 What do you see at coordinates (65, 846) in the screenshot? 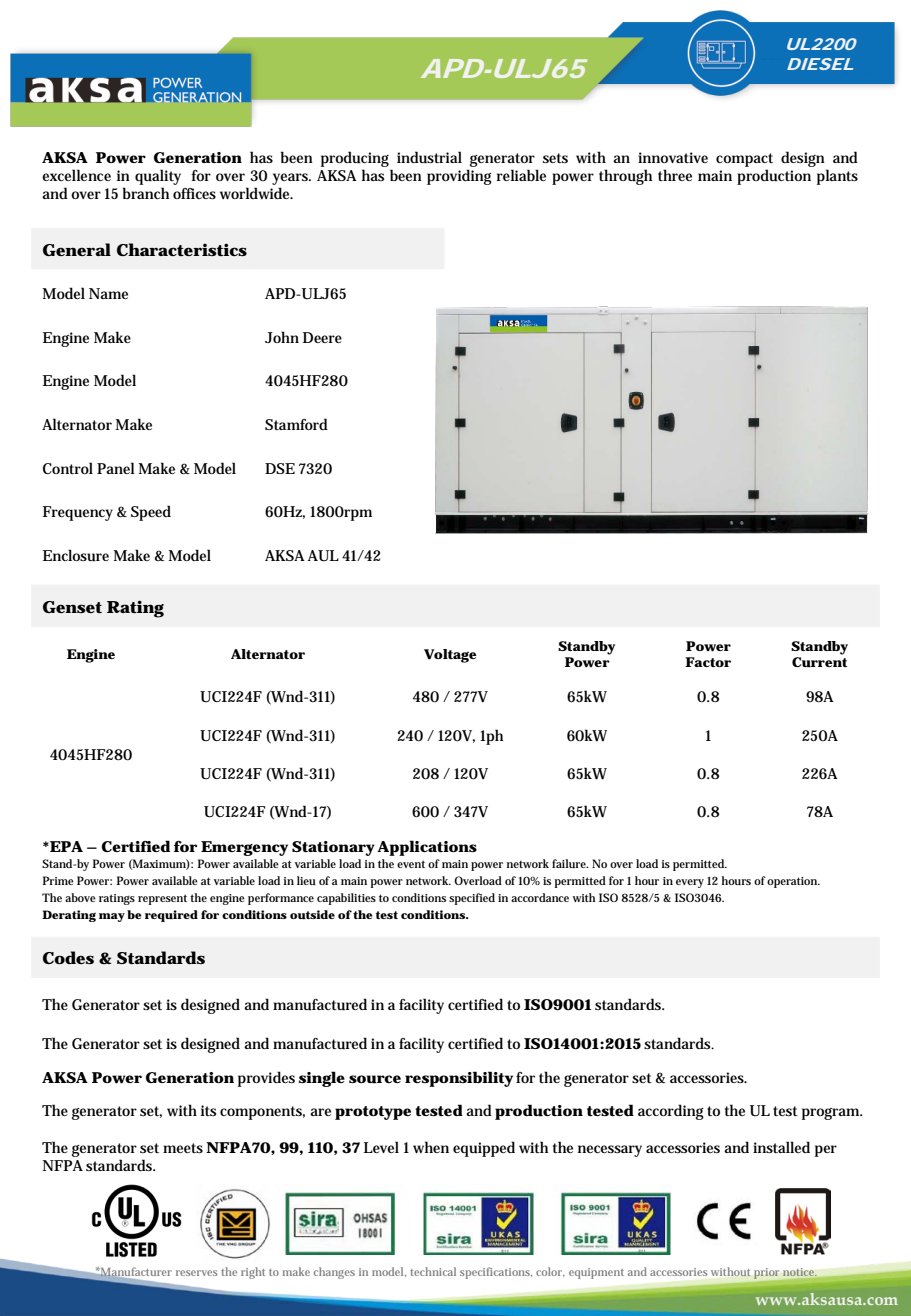
I see `EPA` at bounding box center [65, 846].
